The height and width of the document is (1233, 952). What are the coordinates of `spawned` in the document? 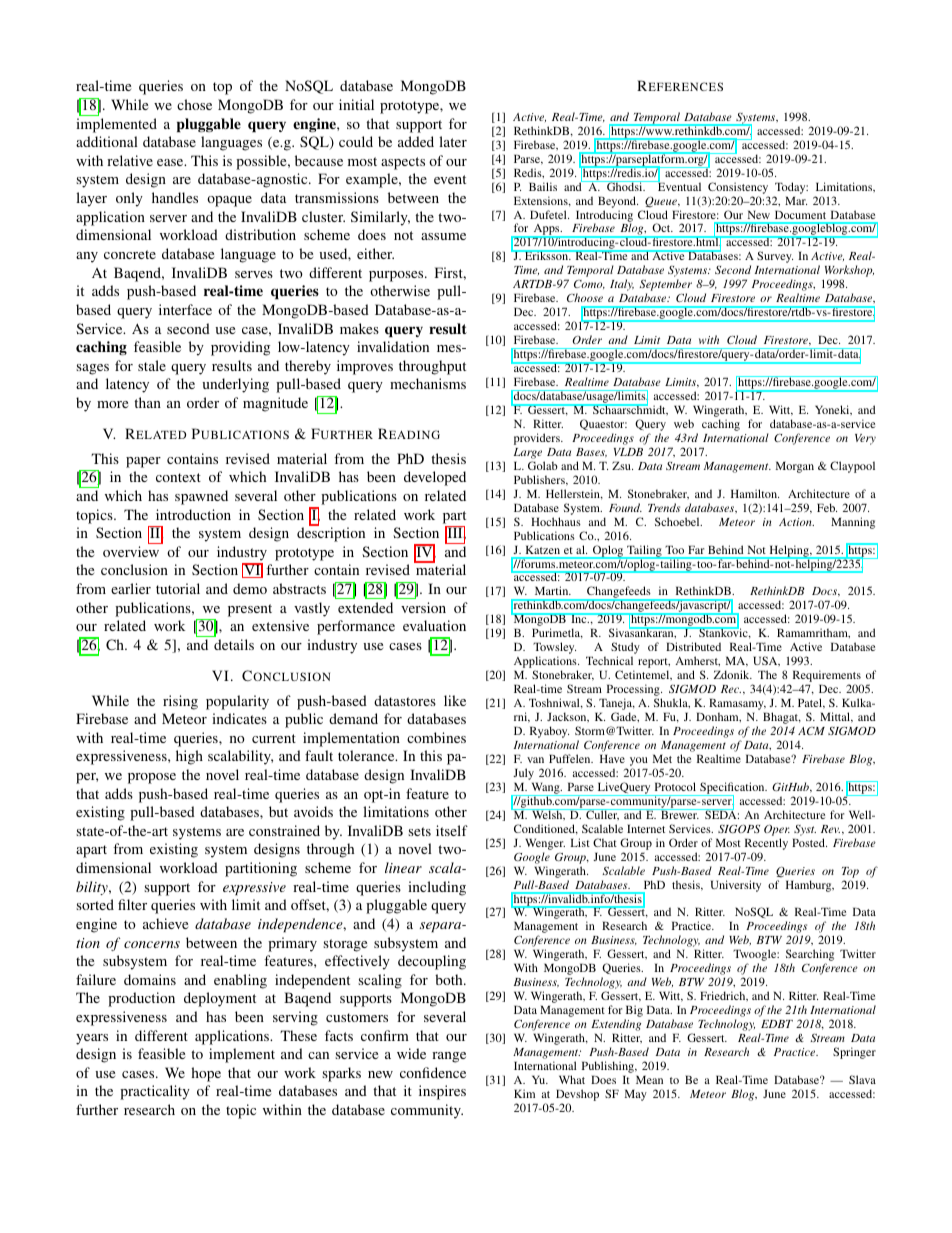 It's located at (201, 497).
